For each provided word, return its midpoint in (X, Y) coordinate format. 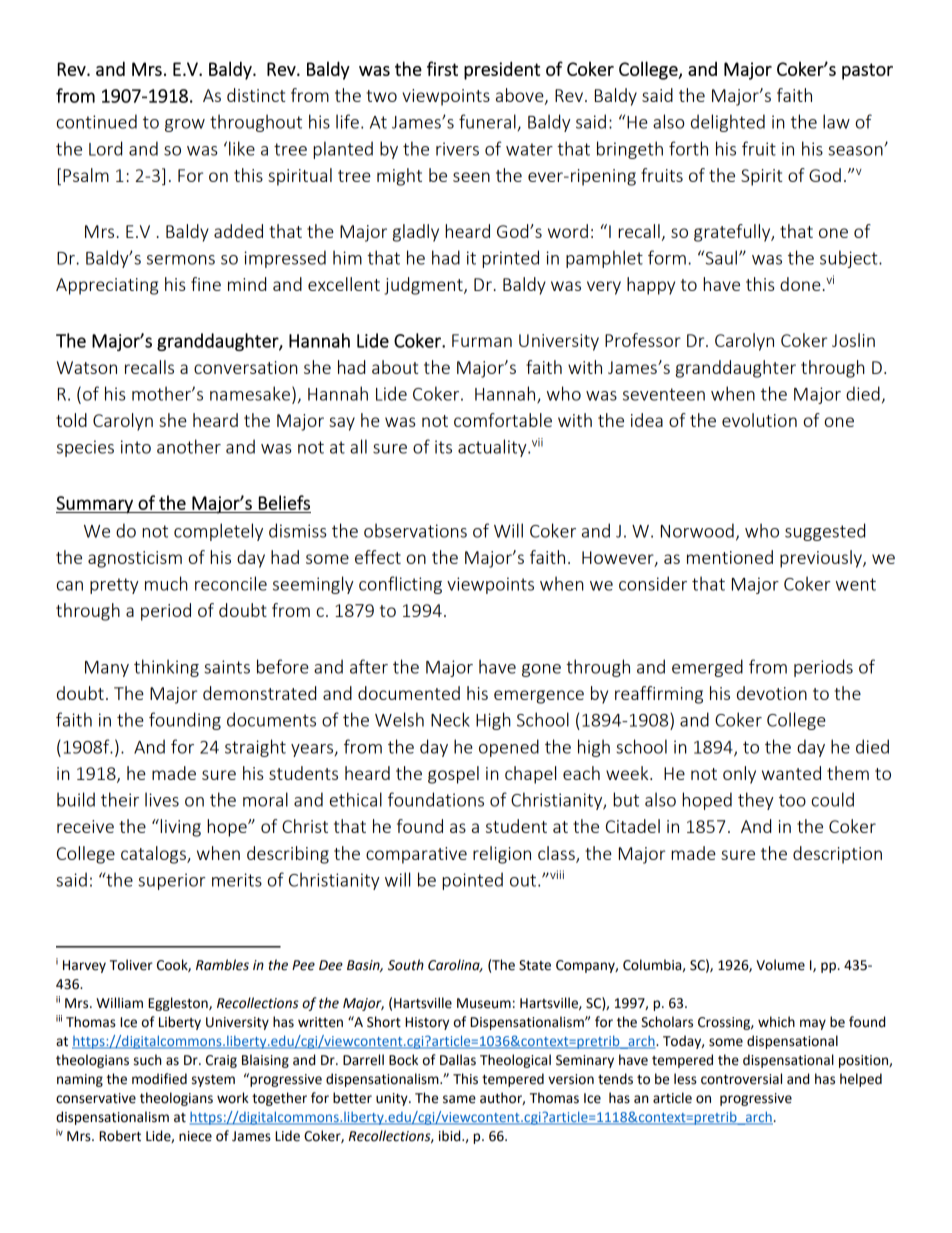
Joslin (853, 340)
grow (185, 125)
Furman (482, 340)
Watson (87, 367)
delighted (728, 123)
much (166, 583)
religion (502, 855)
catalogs (154, 855)
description (837, 855)
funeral (488, 122)
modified (159, 1079)
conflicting (400, 585)
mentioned (730, 557)
